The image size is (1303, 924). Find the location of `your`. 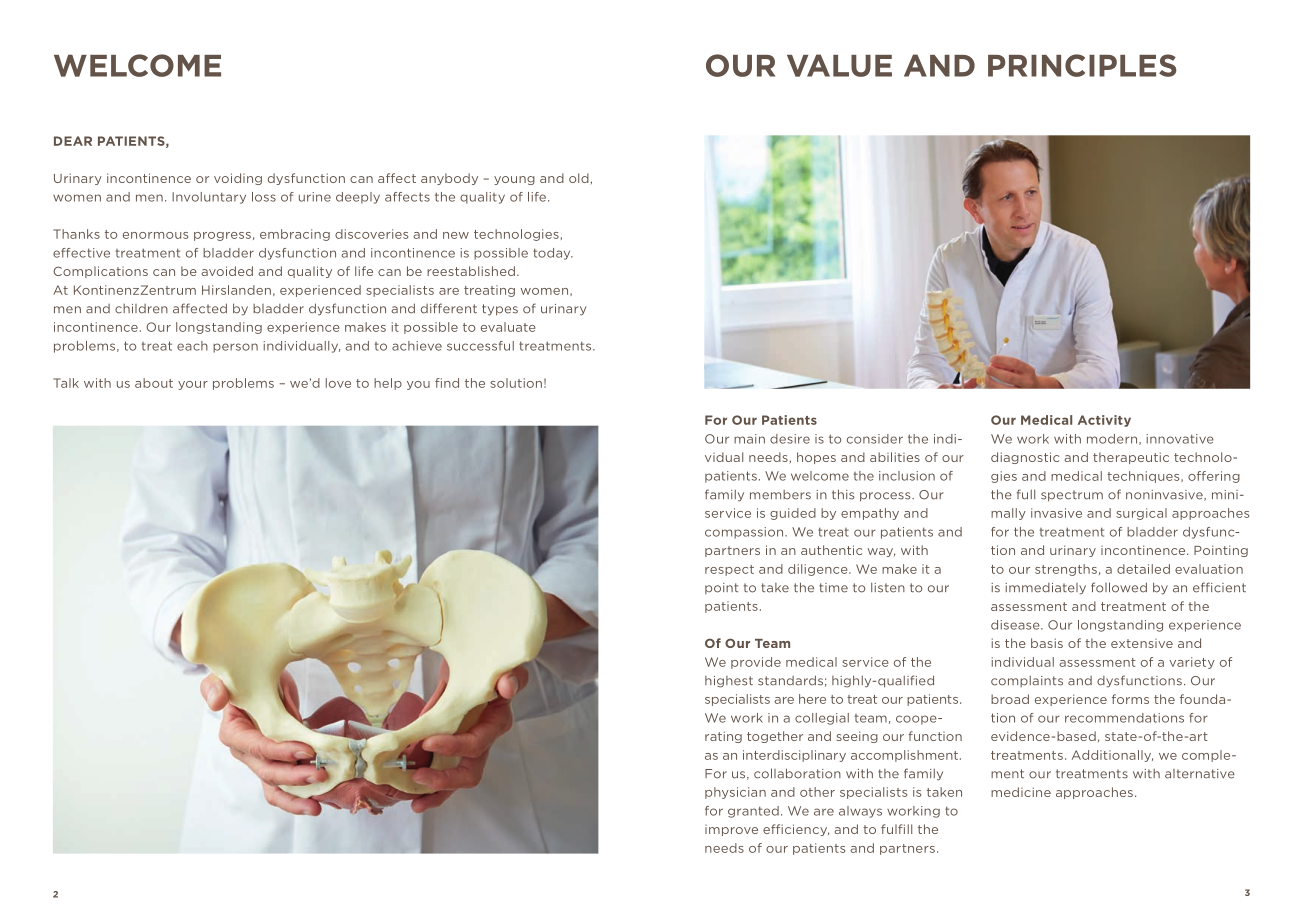

your is located at coordinates (193, 385).
